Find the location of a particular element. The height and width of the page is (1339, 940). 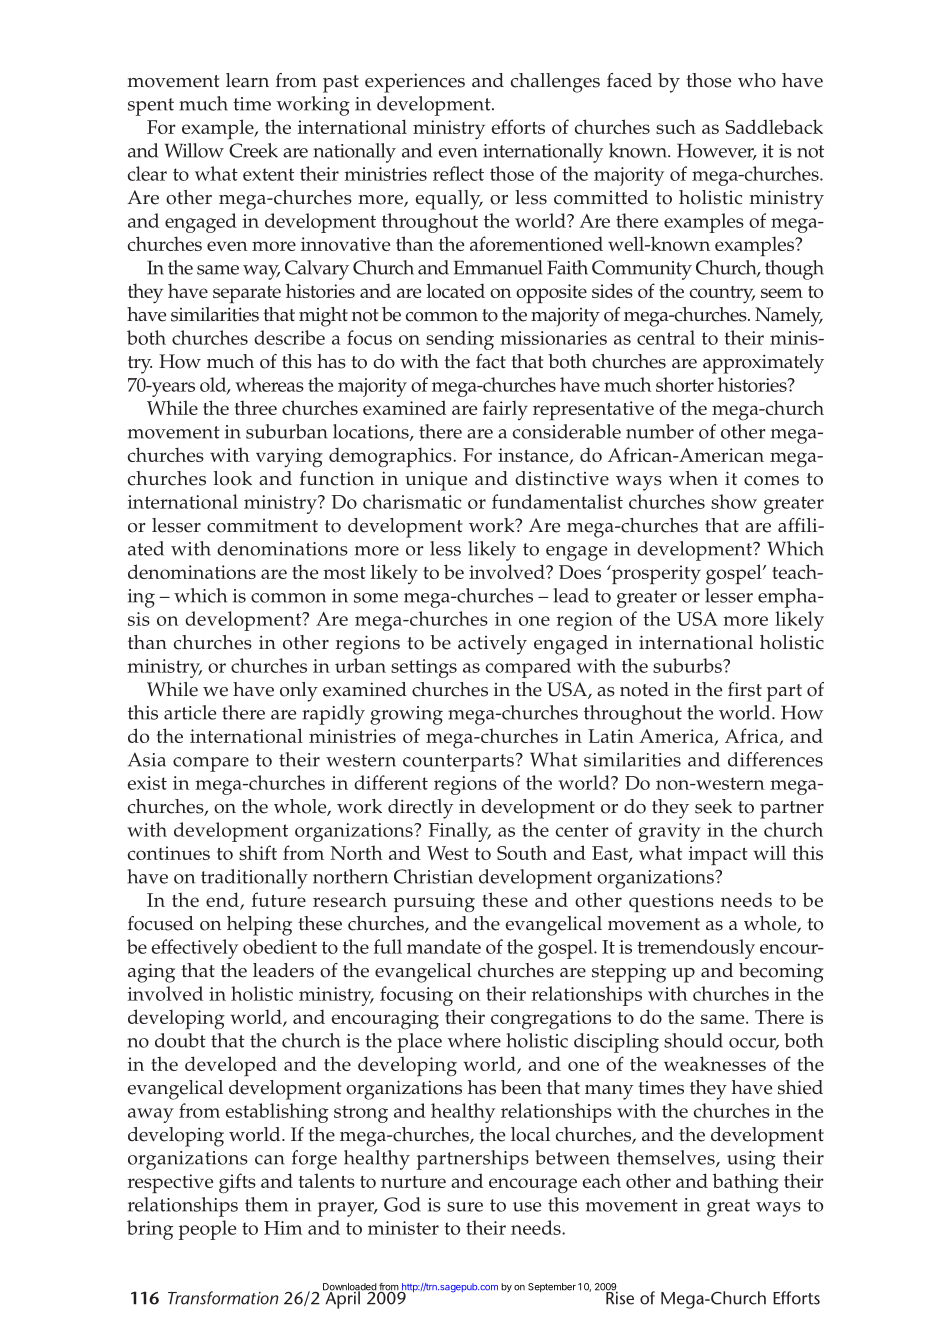

such is located at coordinates (676, 126).
